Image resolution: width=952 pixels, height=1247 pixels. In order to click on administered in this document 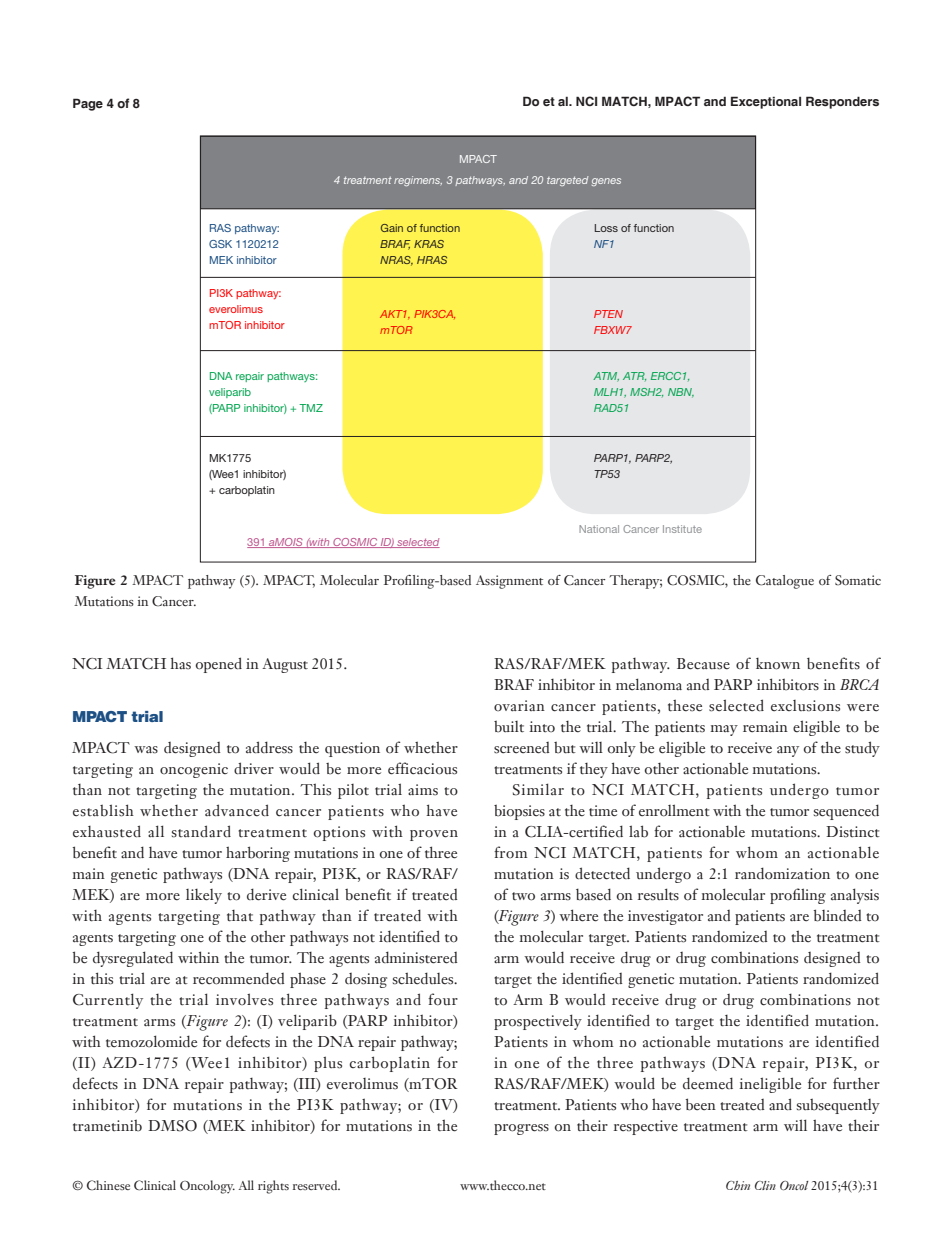, I will do `click(416, 957)`.
